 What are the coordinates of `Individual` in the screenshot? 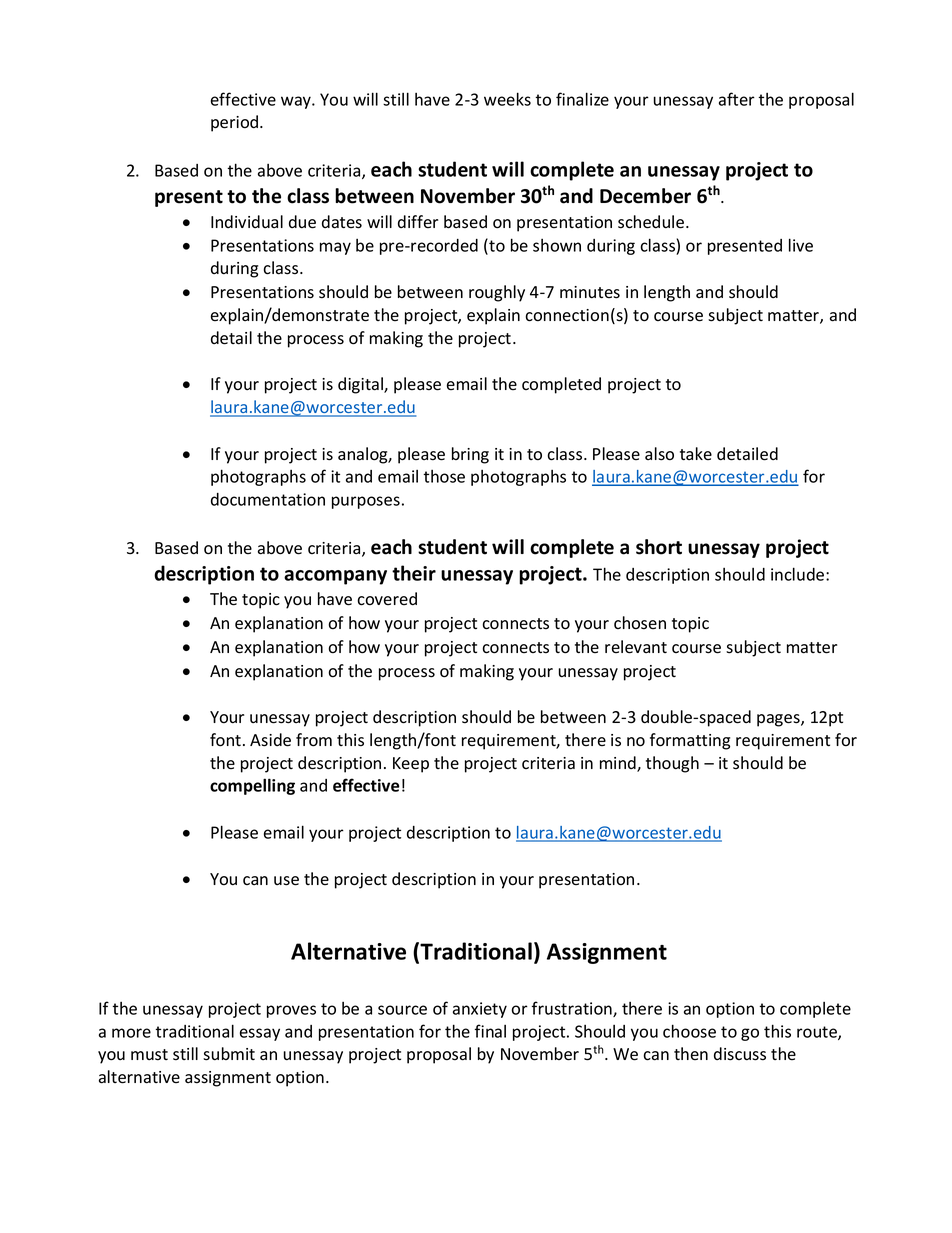 It's located at (247, 221).
